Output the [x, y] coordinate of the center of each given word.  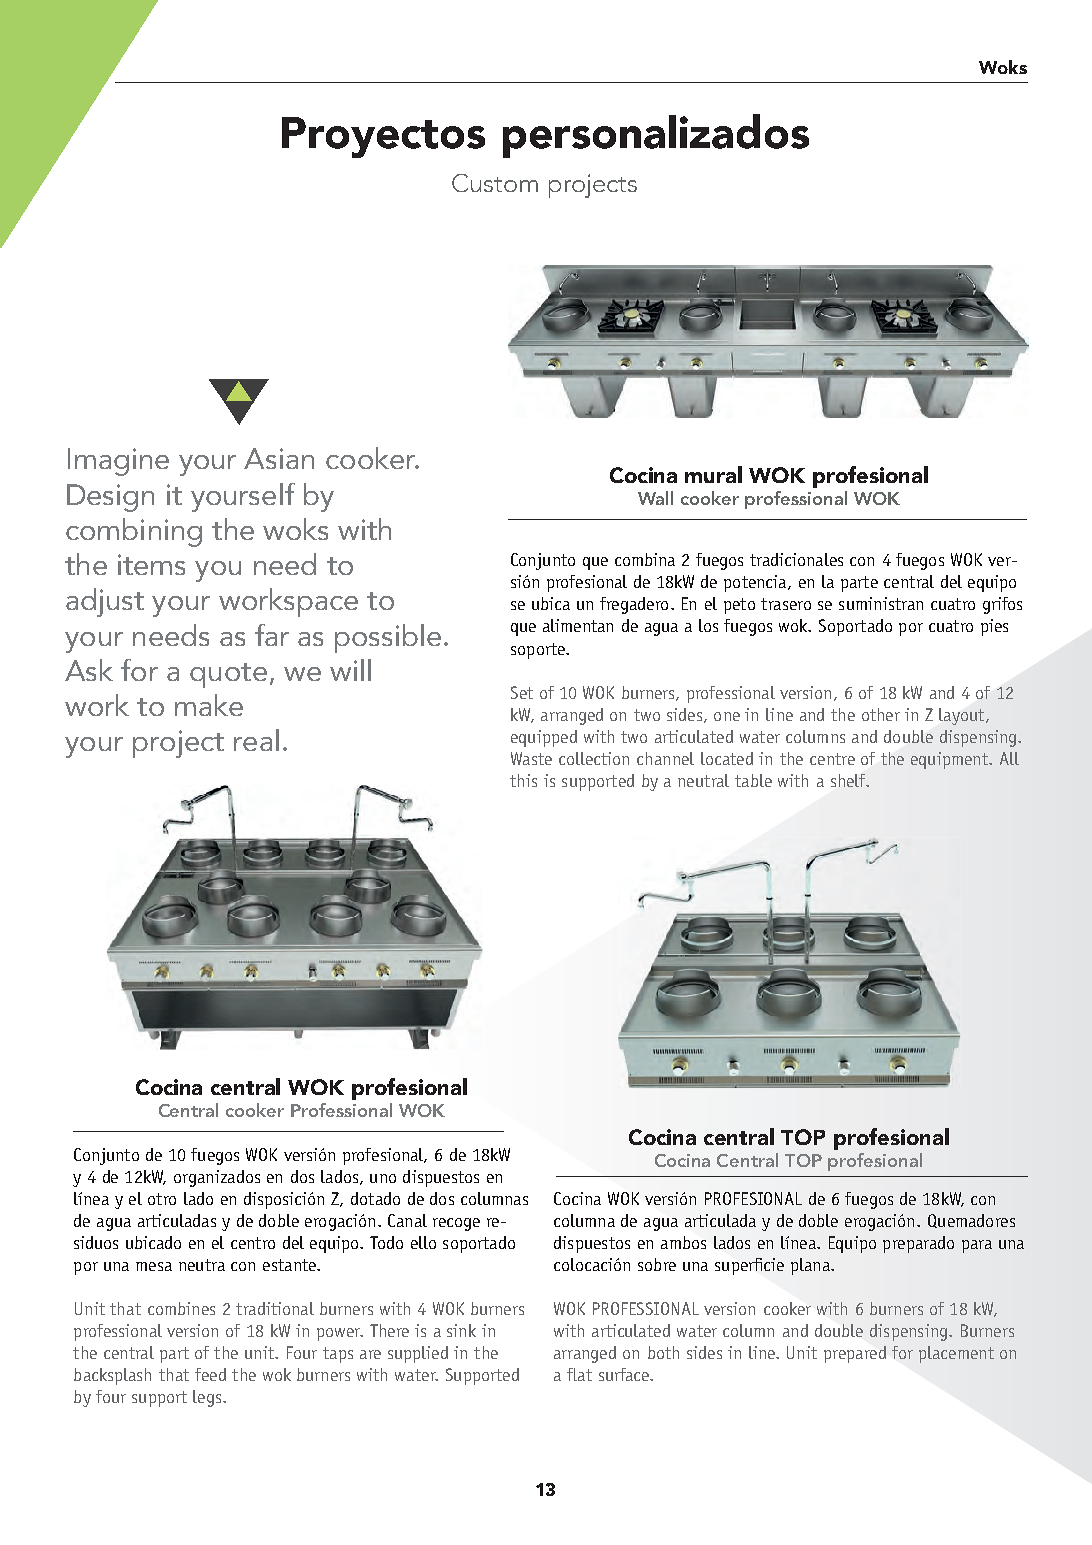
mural [713, 474]
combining [134, 532]
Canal [407, 1220]
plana [811, 1266]
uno [383, 1178]
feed [210, 1374]
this [523, 780]
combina [645, 559]
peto [739, 606]
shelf [849, 780]
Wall [655, 498]
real [256, 740]
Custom [495, 183]
